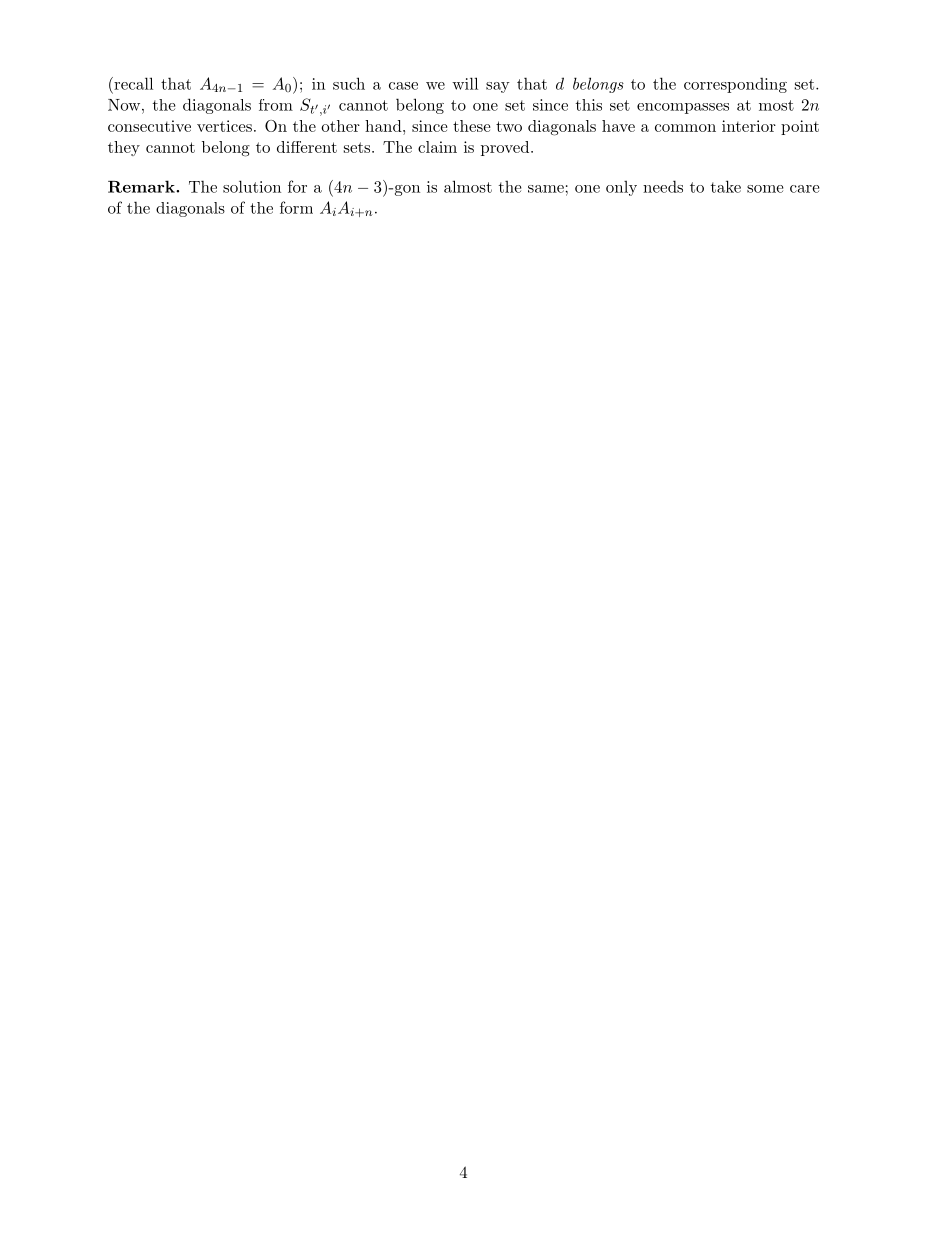  What do you see at coordinates (252, 186) in the image?
I see `solution` at bounding box center [252, 186].
